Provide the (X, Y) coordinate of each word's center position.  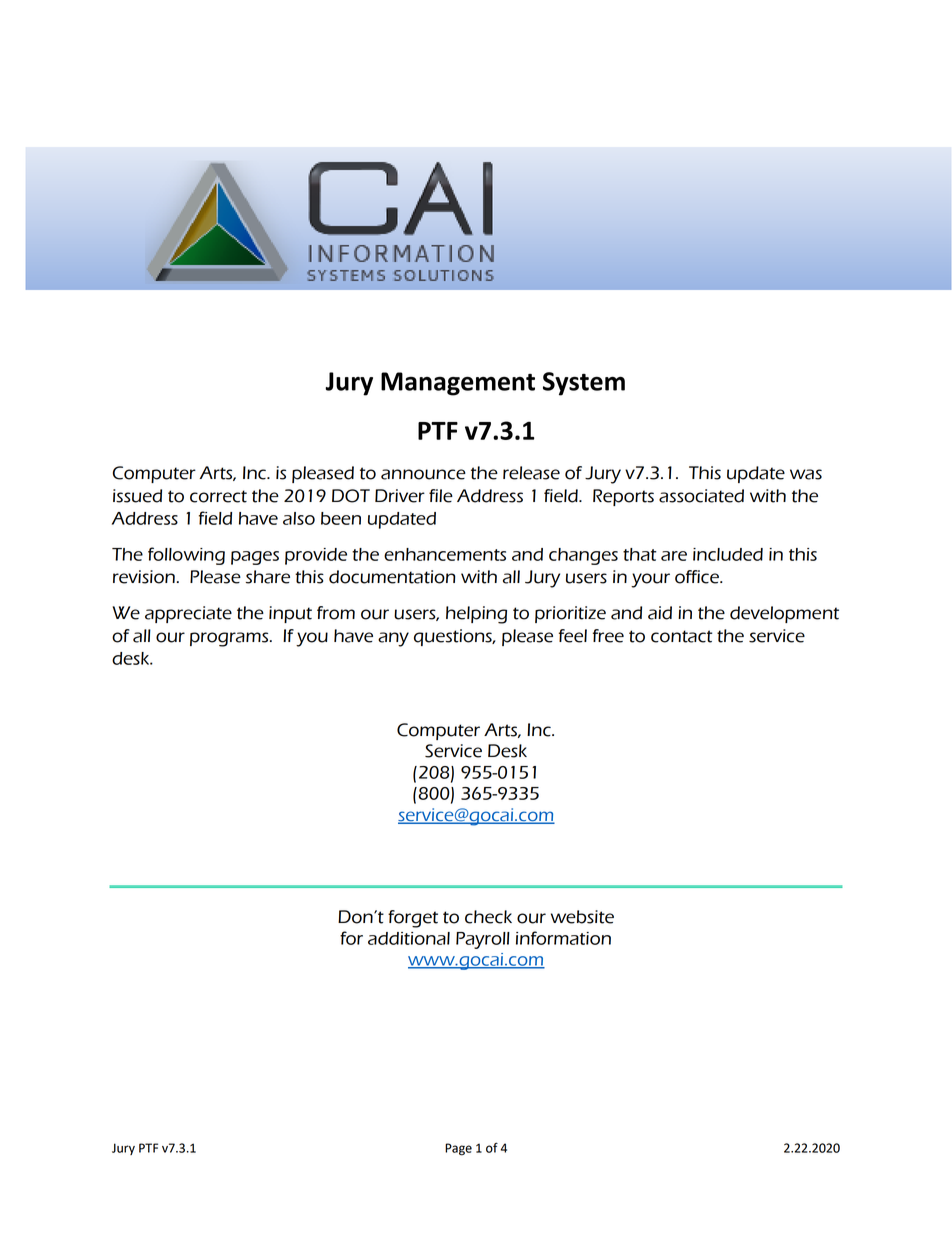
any (393, 639)
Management (458, 384)
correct (218, 496)
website (582, 917)
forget (413, 919)
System (584, 384)
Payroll (483, 940)
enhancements (445, 554)
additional (409, 938)
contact (681, 636)
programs (230, 639)
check (488, 917)
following (186, 556)
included (728, 554)
